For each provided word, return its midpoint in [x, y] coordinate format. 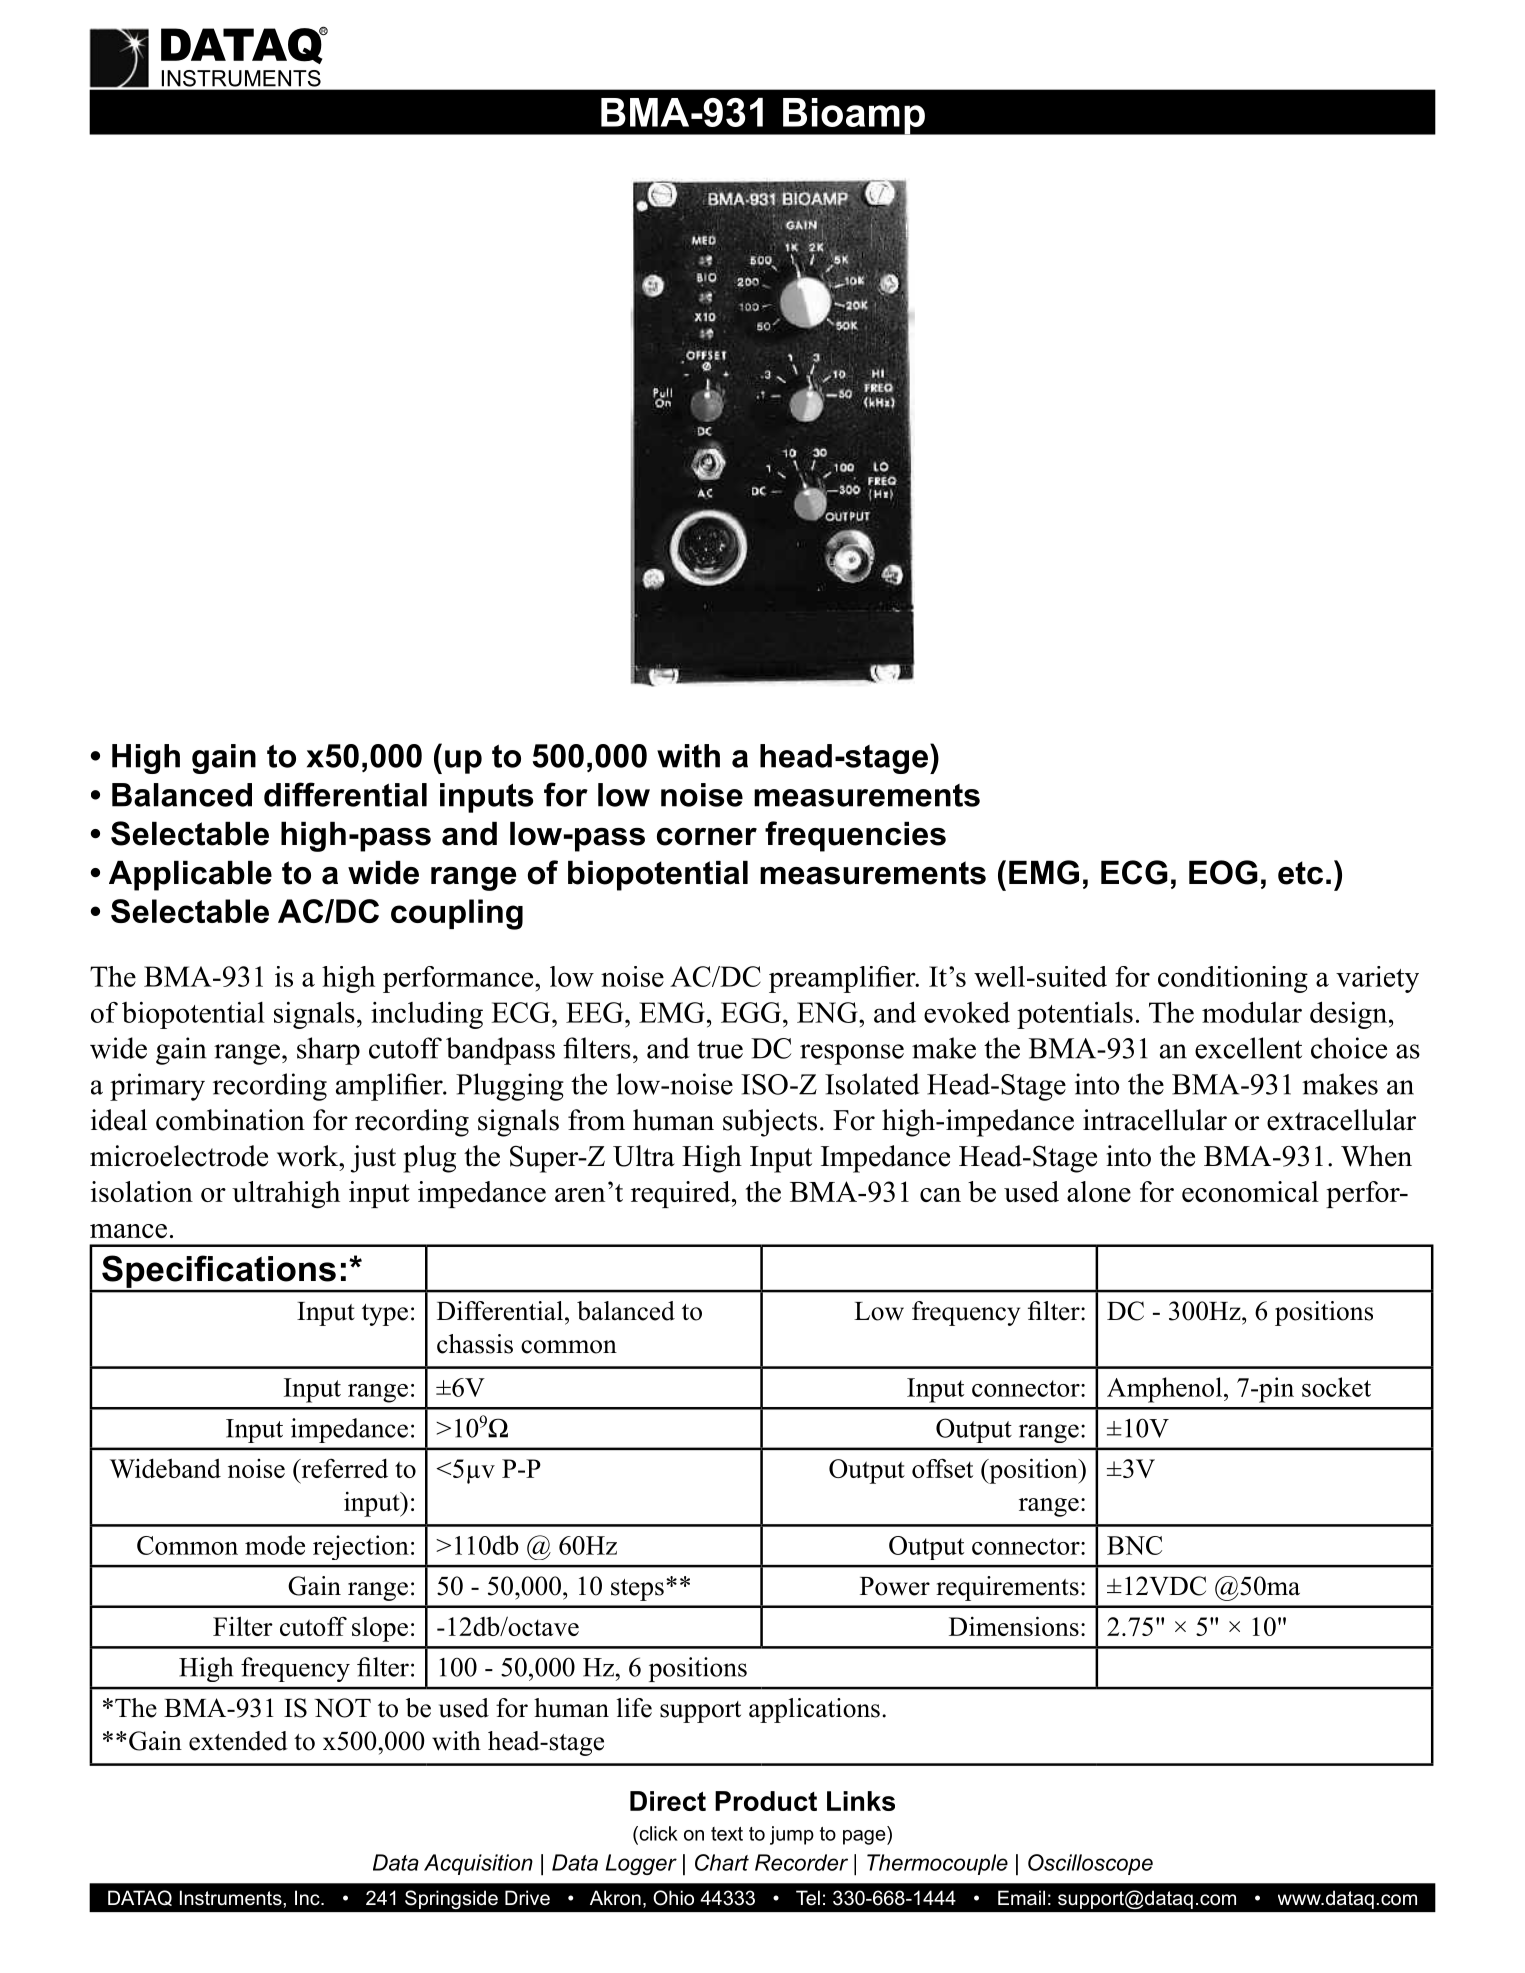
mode [275, 1545]
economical [1250, 1191]
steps [637, 1590]
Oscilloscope [1090, 1864]
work [309, 1156]
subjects [770, 1123]
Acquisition [478, 1864]
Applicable [190, 876]
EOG [1223, 872]
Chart [722, 1862]
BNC [1134, 1545]
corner [707, 837]
